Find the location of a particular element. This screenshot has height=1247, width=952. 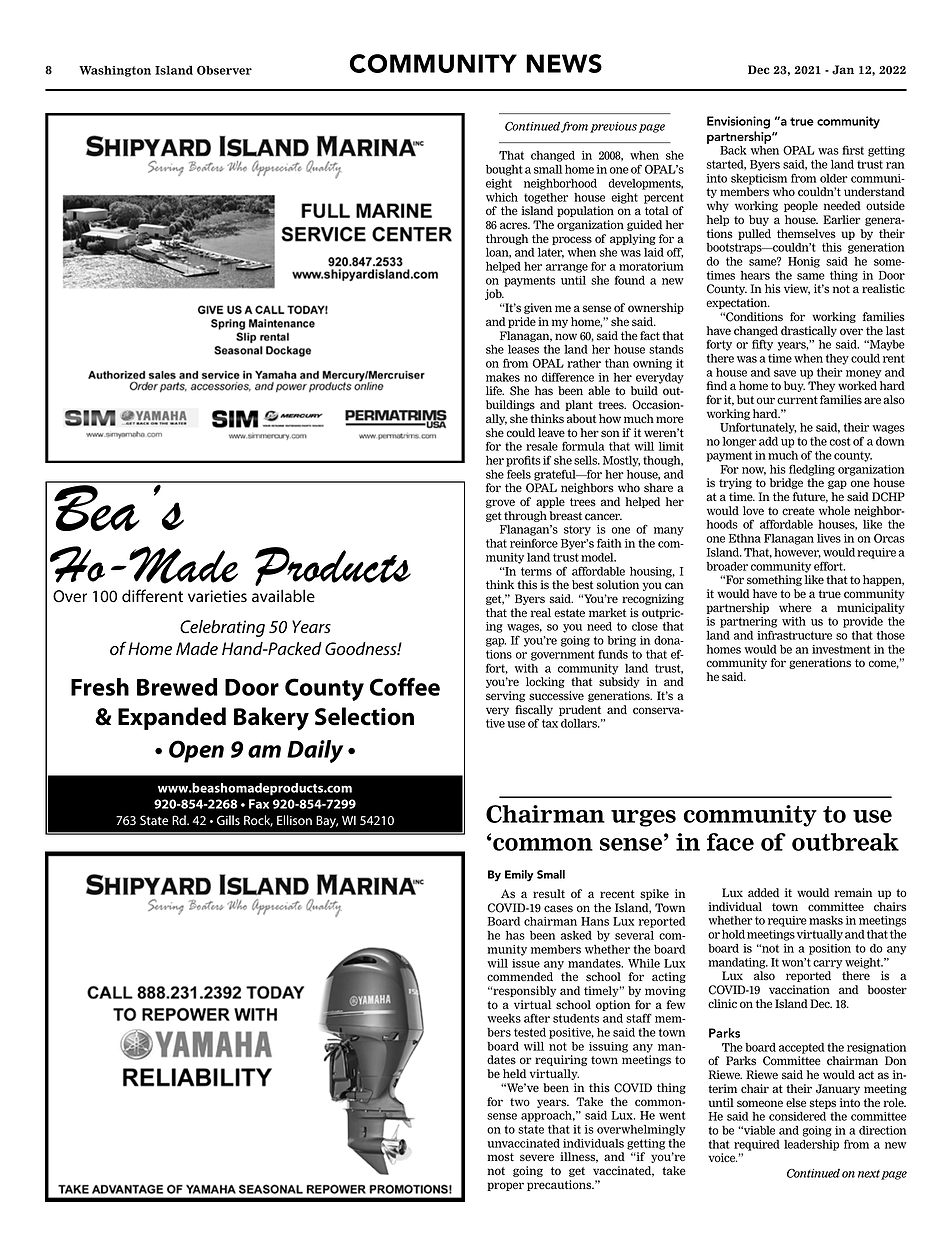

proper is located at coordinates (505, 1186).
